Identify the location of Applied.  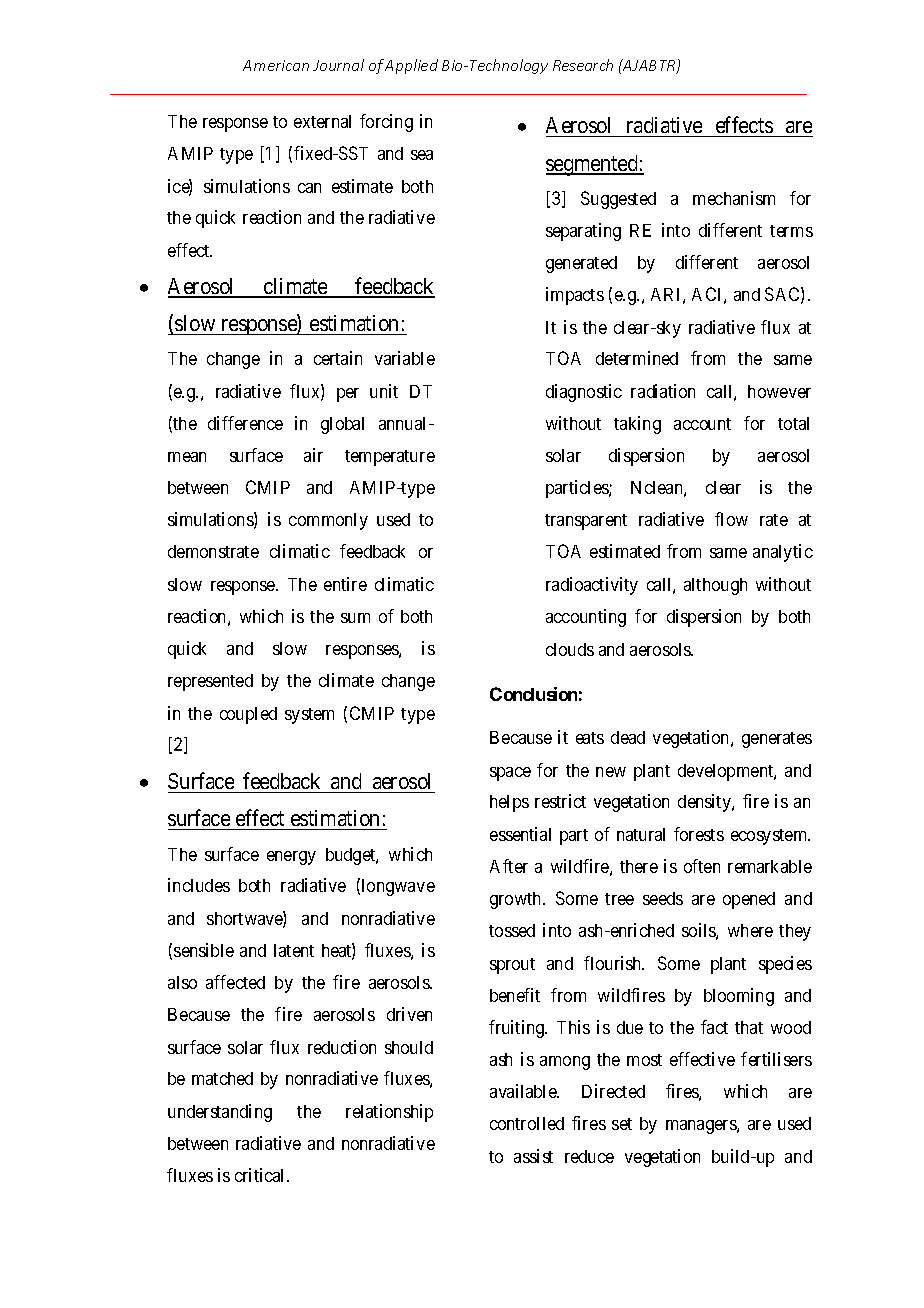
(411, 66).
